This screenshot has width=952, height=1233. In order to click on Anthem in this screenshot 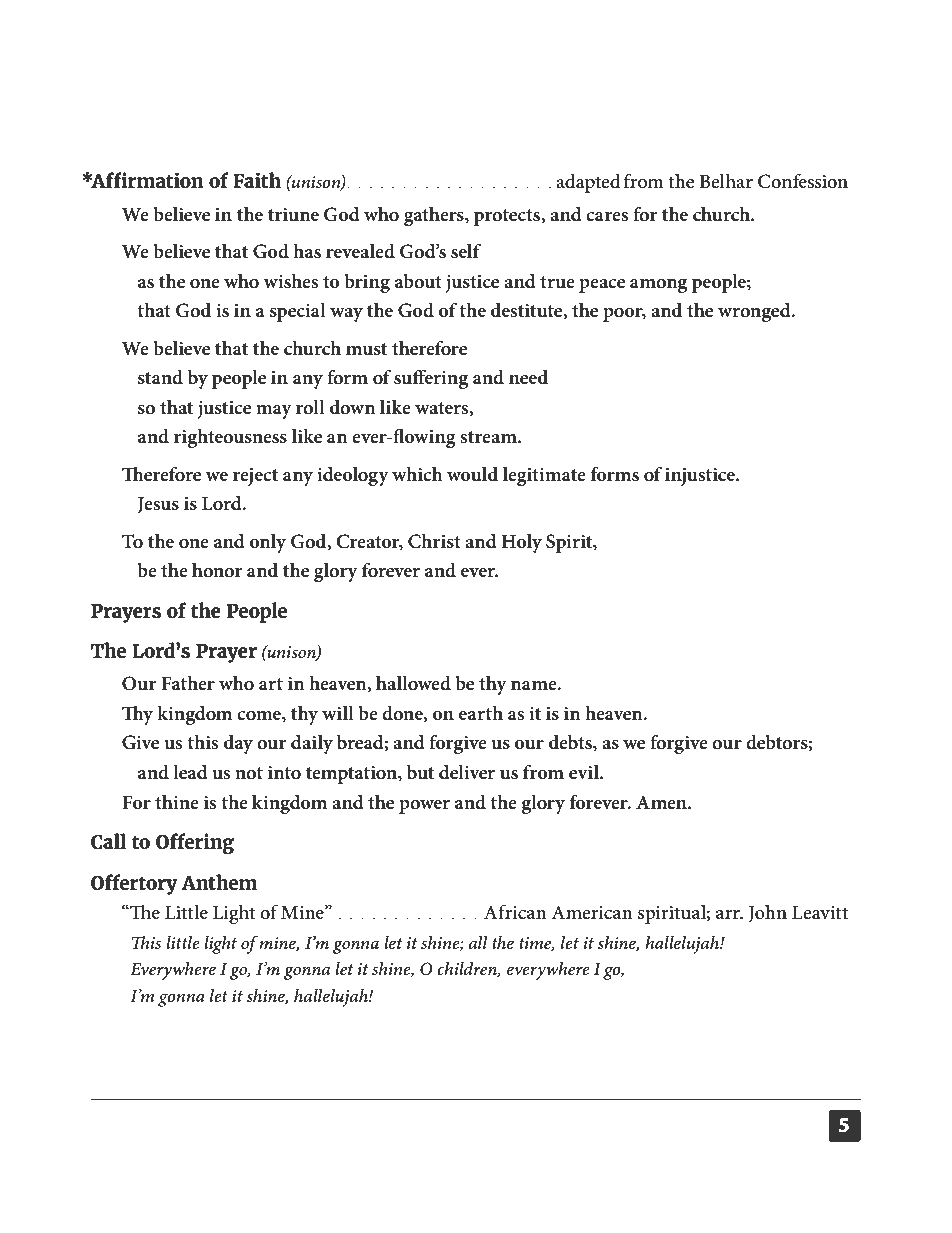, I will do `click(220, 882)`.
